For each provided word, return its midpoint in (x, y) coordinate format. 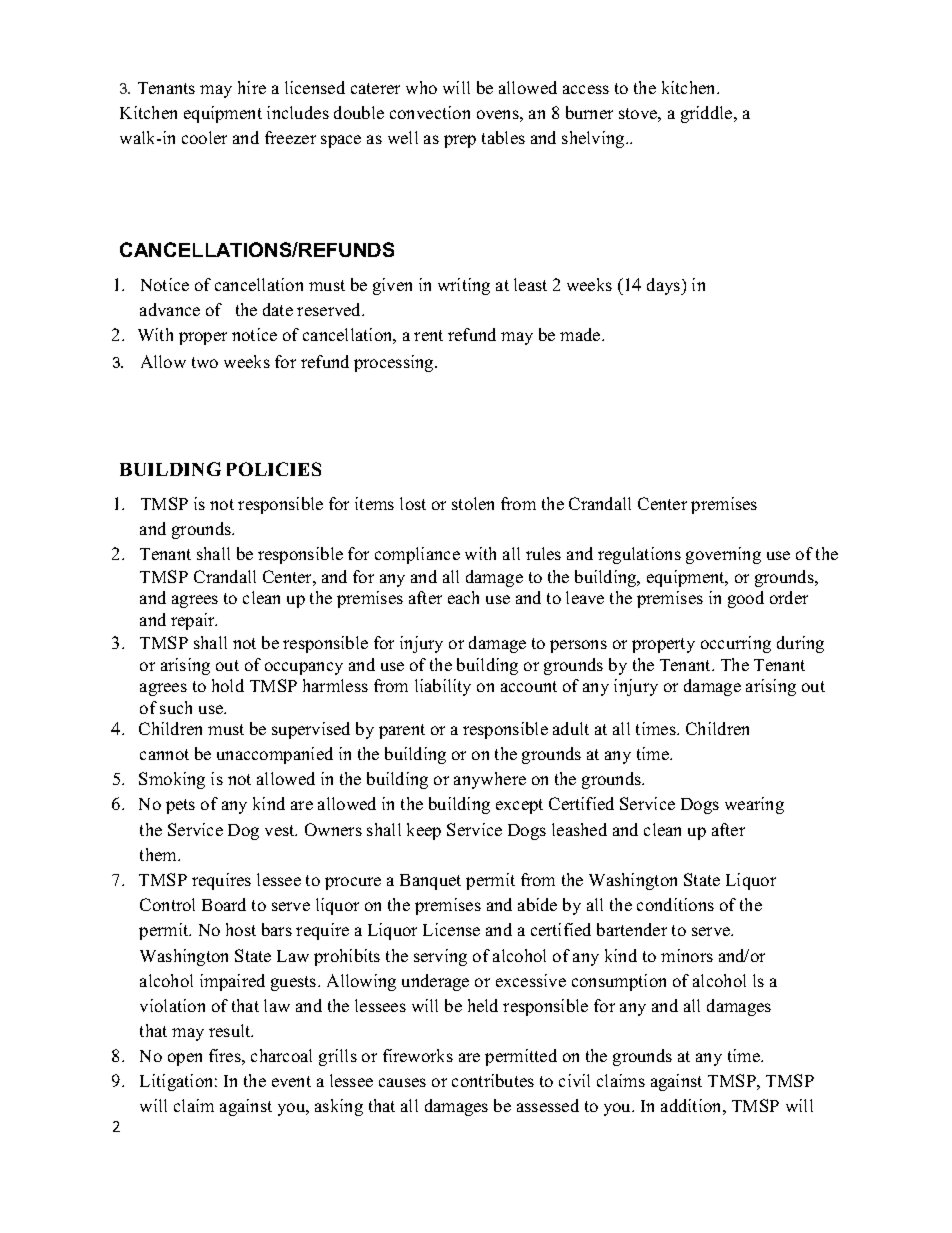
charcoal (281, 1055)
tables (503, 137)
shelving (594, 139)
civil (574, 1080)
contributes (493, 1080)
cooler (204, 137)
